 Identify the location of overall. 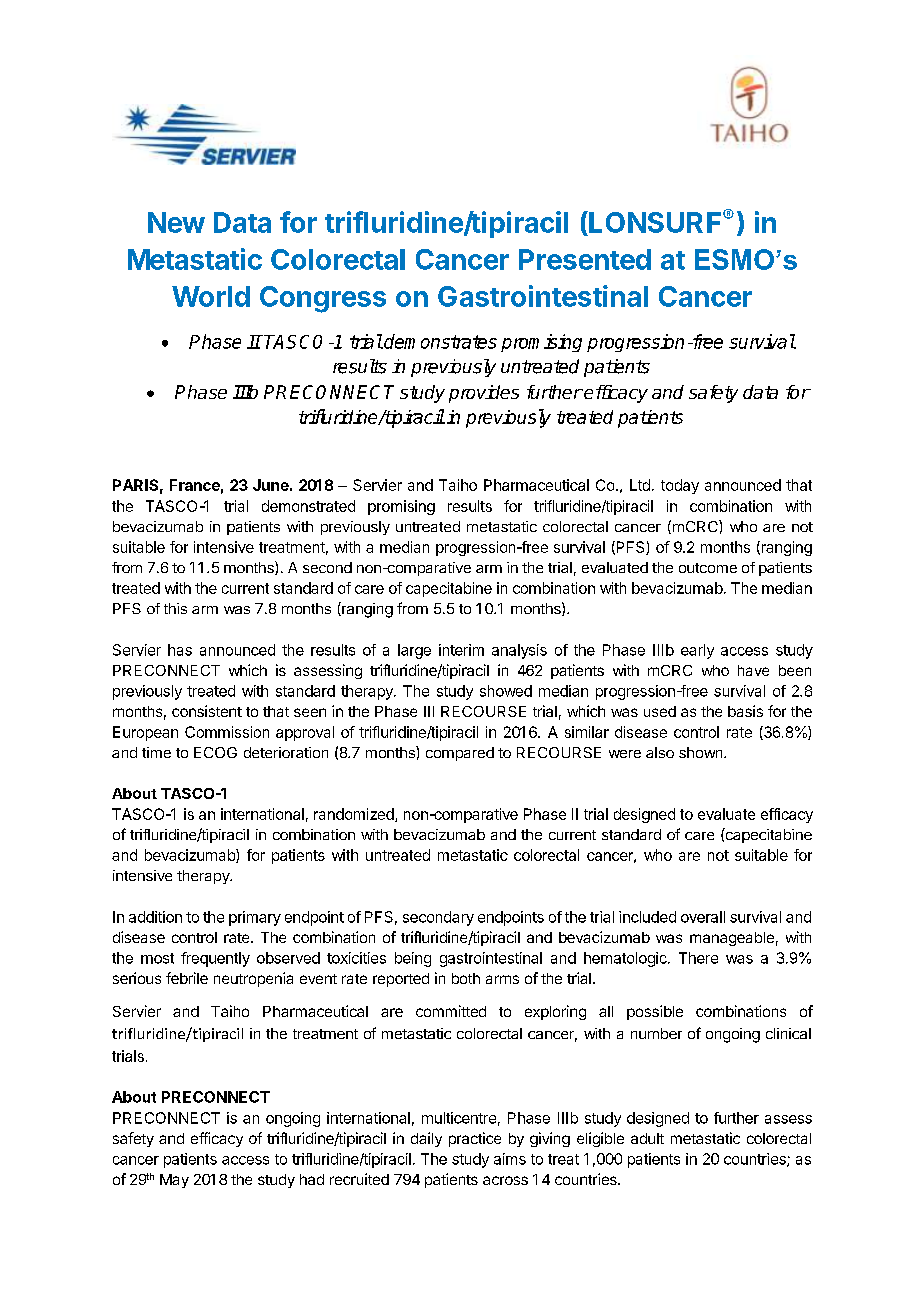
(703, 917).
